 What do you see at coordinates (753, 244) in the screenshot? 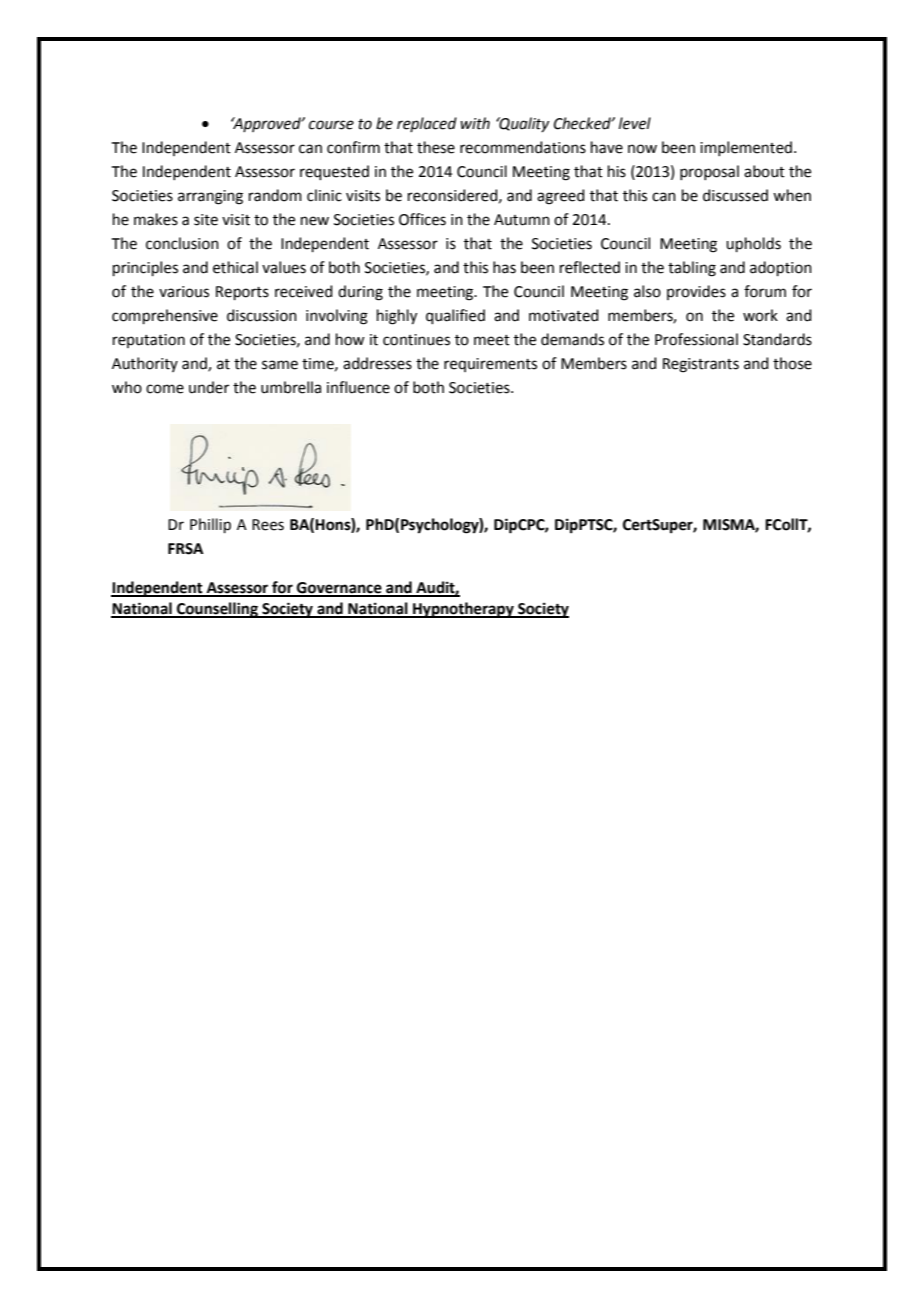
I see `upholds` at bounding box center [753, 244].
